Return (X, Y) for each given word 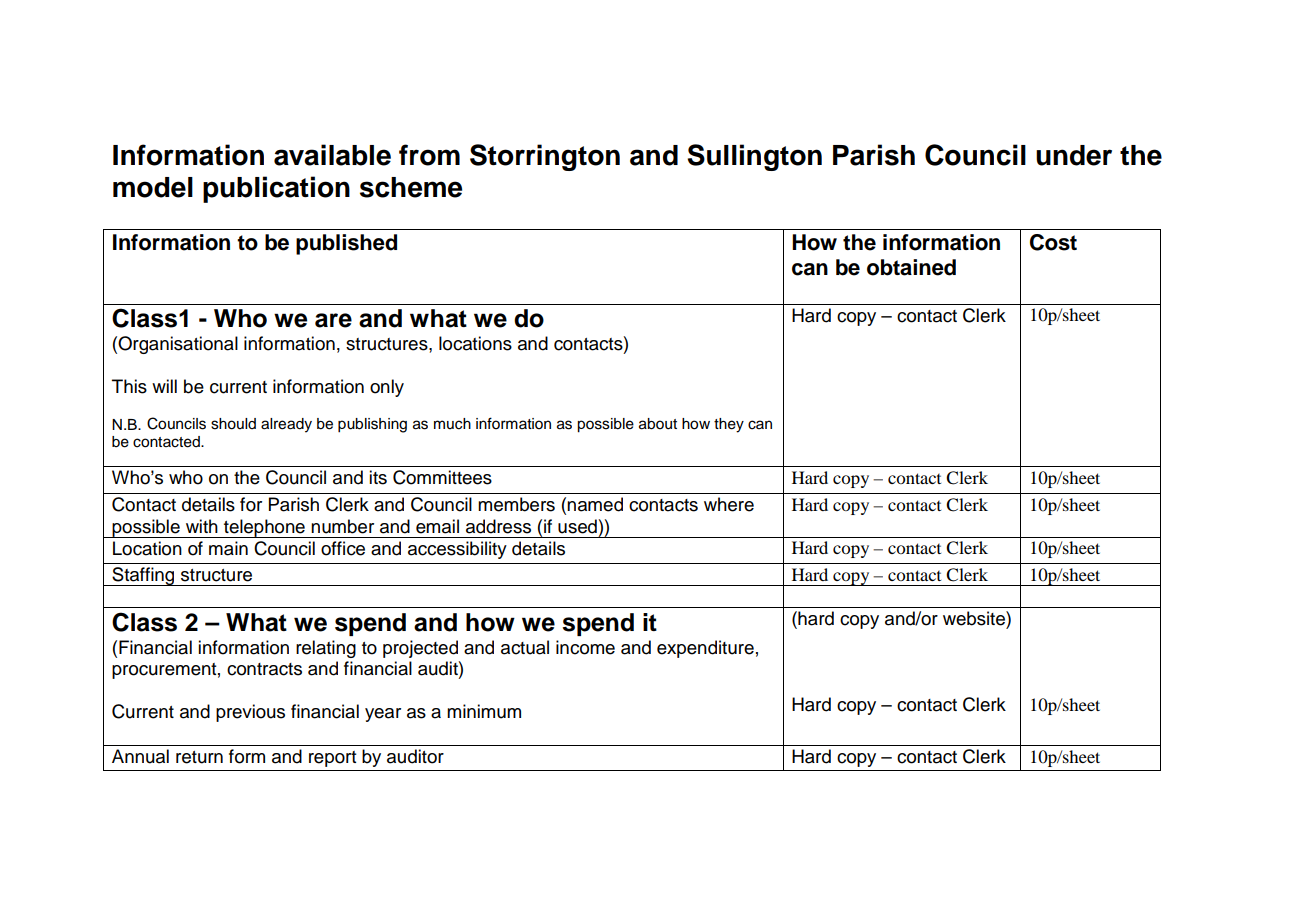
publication (276, 189)
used (577, 526)
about (658, 424)
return (199, 757)
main (228, 548)
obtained (911, 267)
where (729, 504)
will (164, 386)
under (1074, 155)
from (429, 155)
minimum (484, 711)
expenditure (705, 649)
